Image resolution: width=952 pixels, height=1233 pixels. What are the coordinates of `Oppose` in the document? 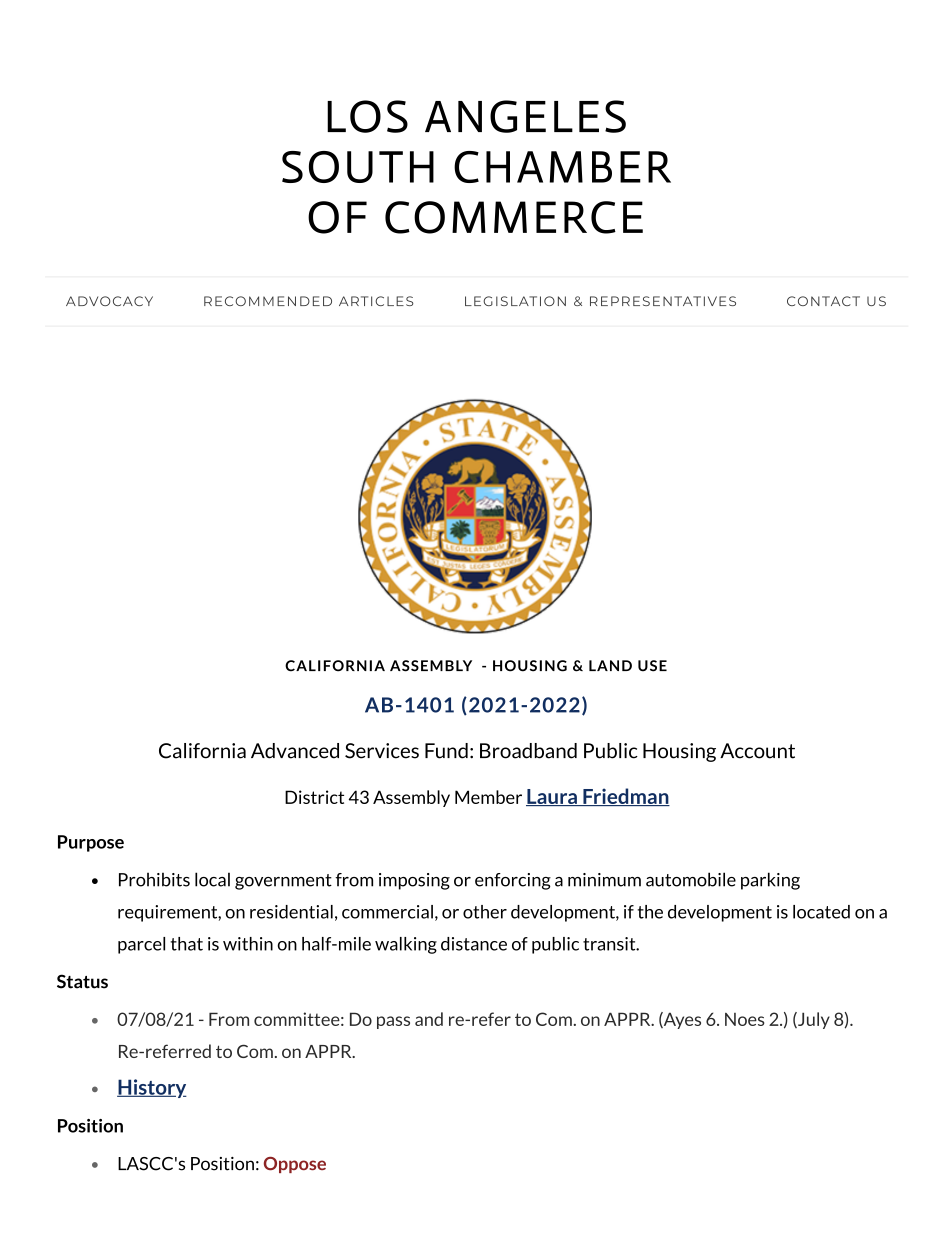 It's located at (295, 1165).
